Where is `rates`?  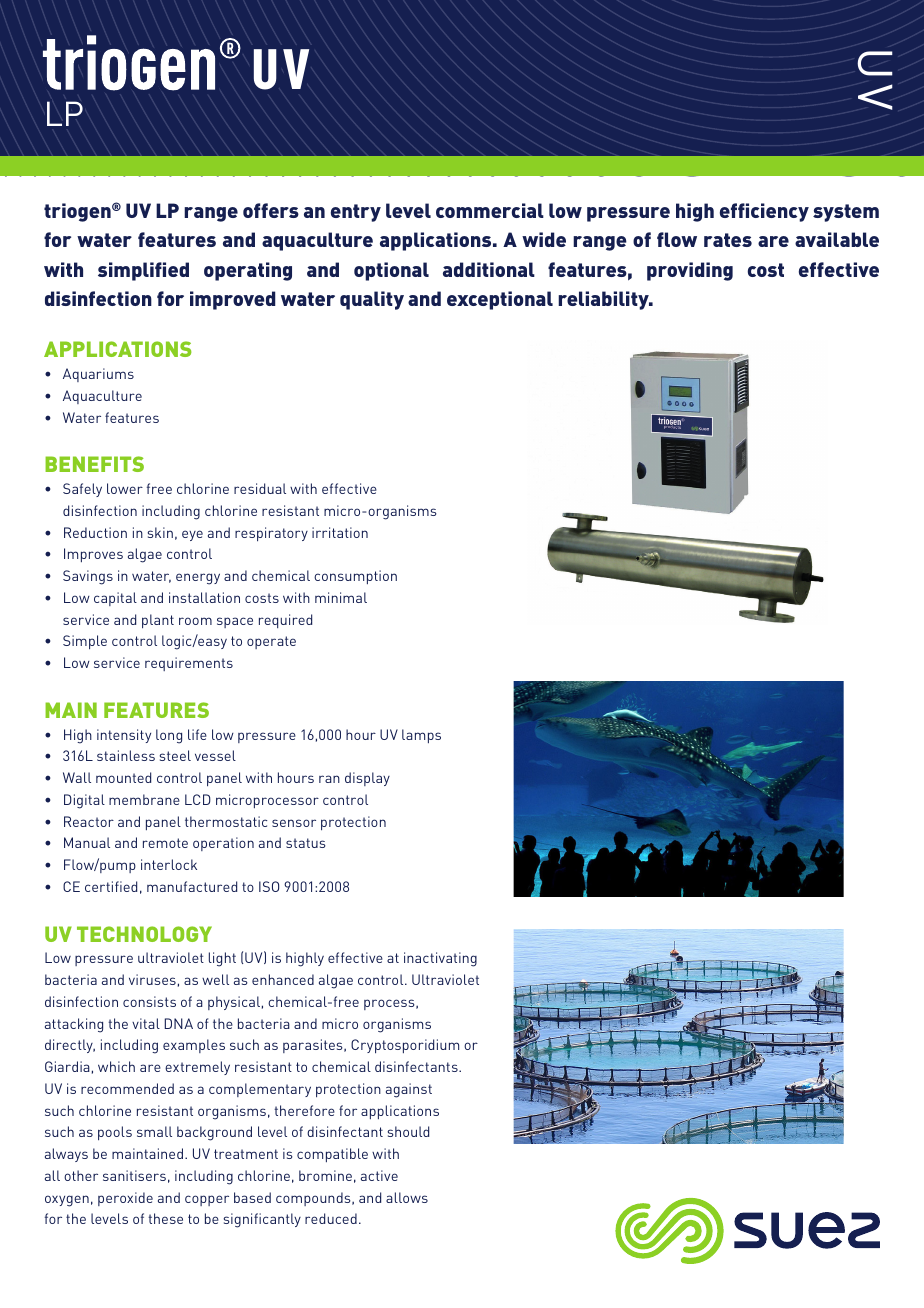 rates is located at coordinates (728, 240).
